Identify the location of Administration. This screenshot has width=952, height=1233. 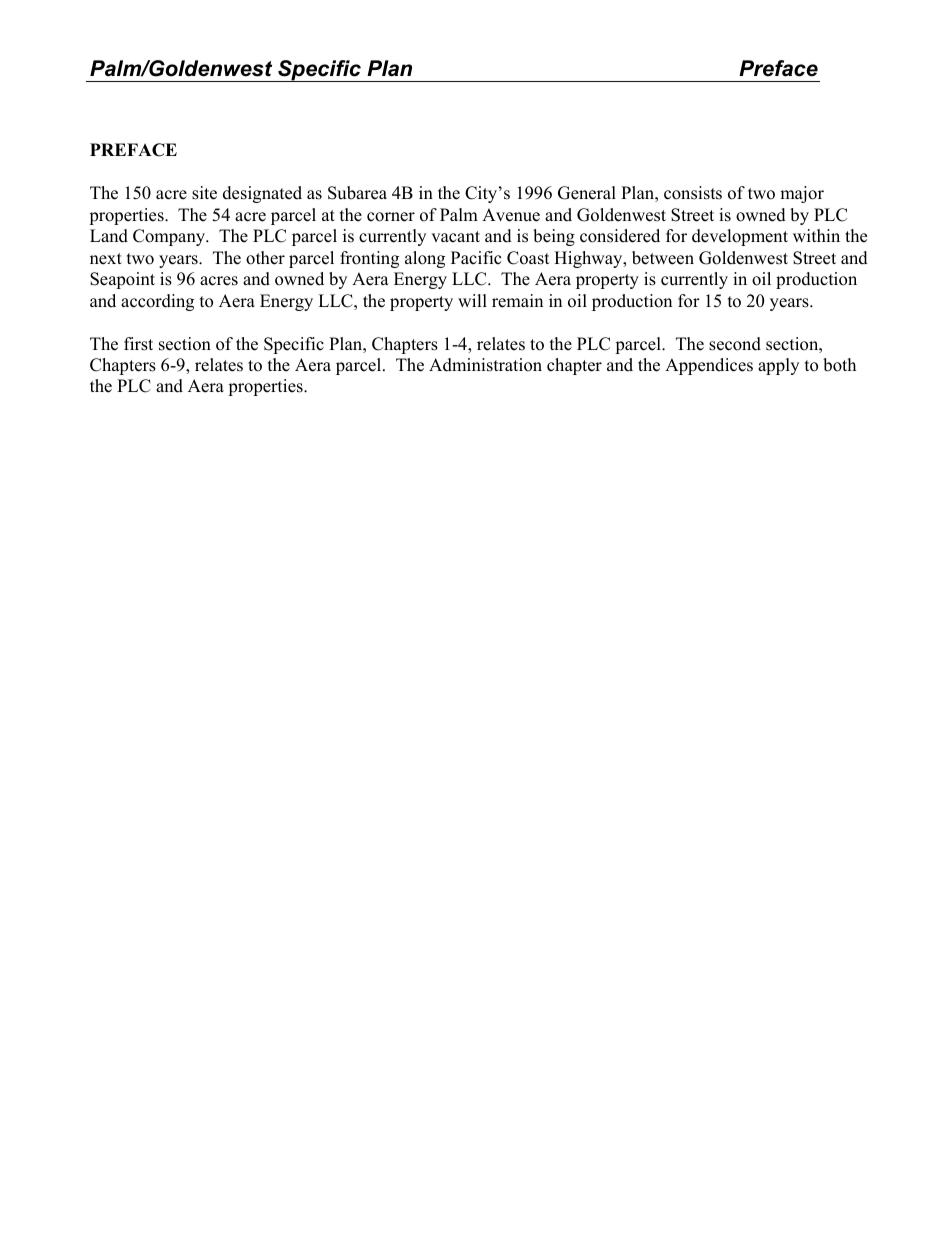
(485, 365).
